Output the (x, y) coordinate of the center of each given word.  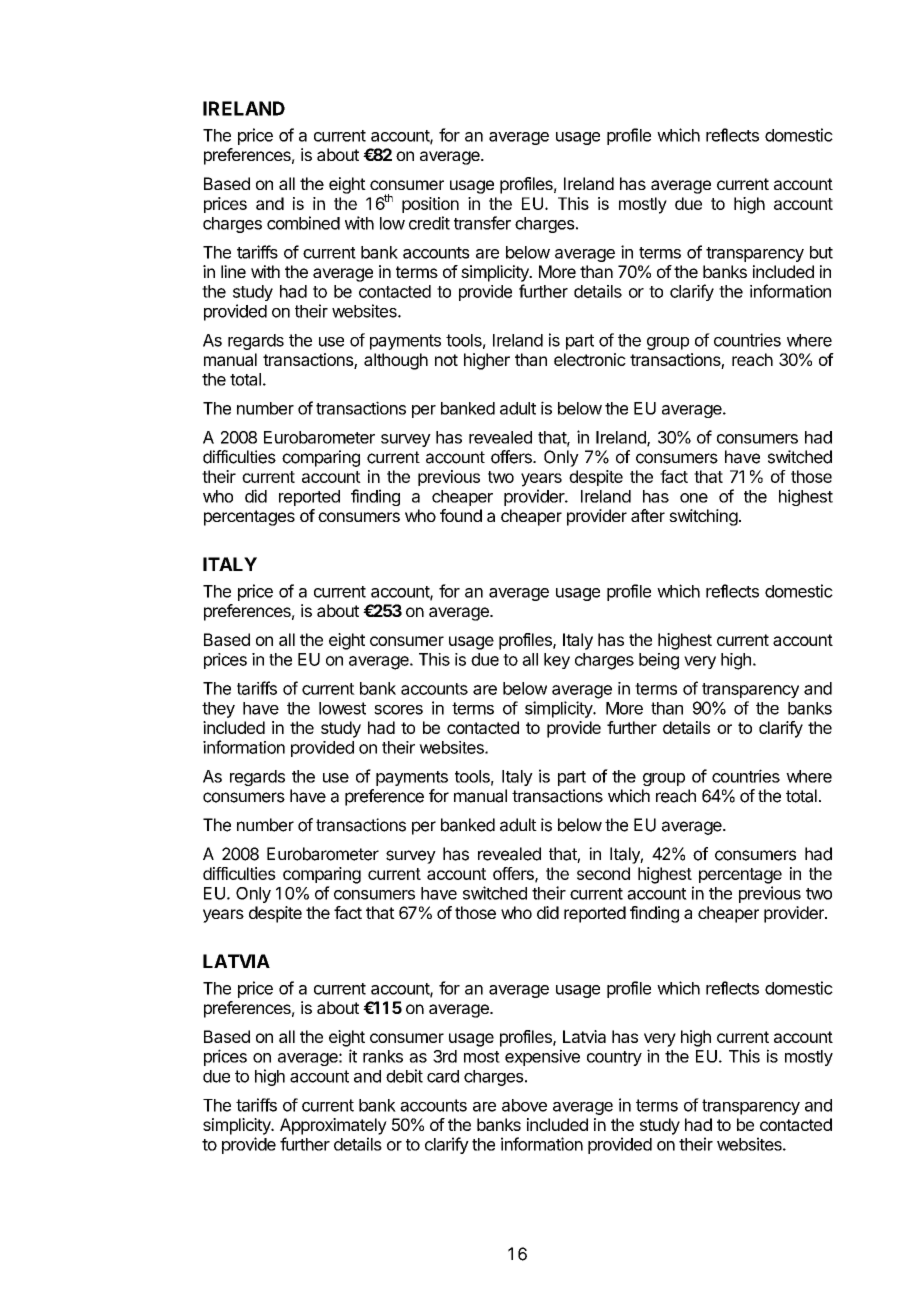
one (694, 498)
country (614, 1058)
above (524, 1105)
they (218, 710)
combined (303, 223)
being (659, 661)
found (461, 515)
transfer (482, 223)
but (821, 252)
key (557, 661)
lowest (342, 708)
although (396, 361)
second (603, 873)
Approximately (333, 1126)
